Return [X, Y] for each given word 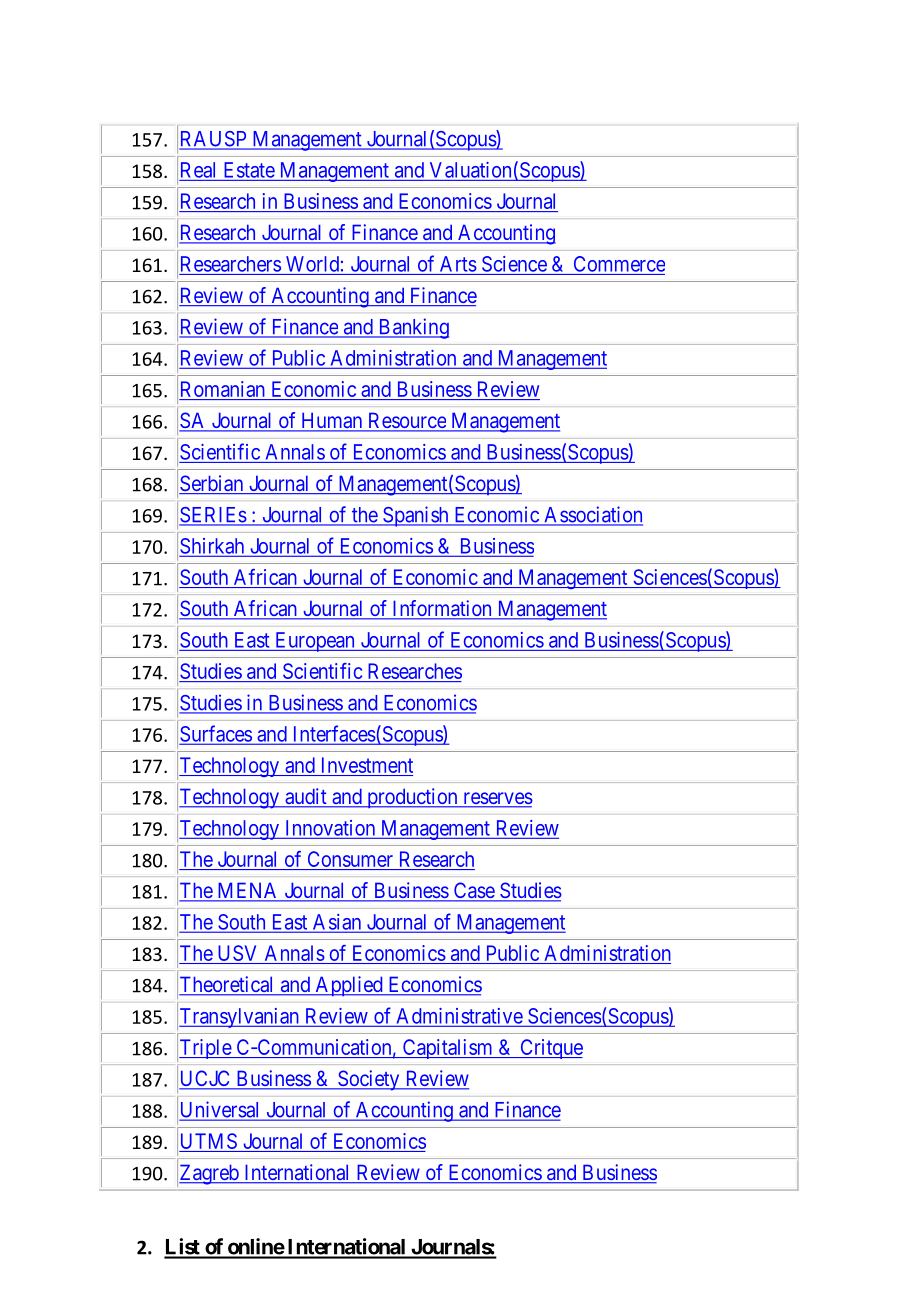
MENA [248, 891]
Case [473, 891]
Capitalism [447, 1049]
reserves [497, 799]
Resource [406, 421]
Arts [458, 264]
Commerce [619, 264]
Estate [249, 170]
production [412, 798]
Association [592, 515]
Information [442, 609]
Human [332, 421]
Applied [349, 986]
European [315, 642]
